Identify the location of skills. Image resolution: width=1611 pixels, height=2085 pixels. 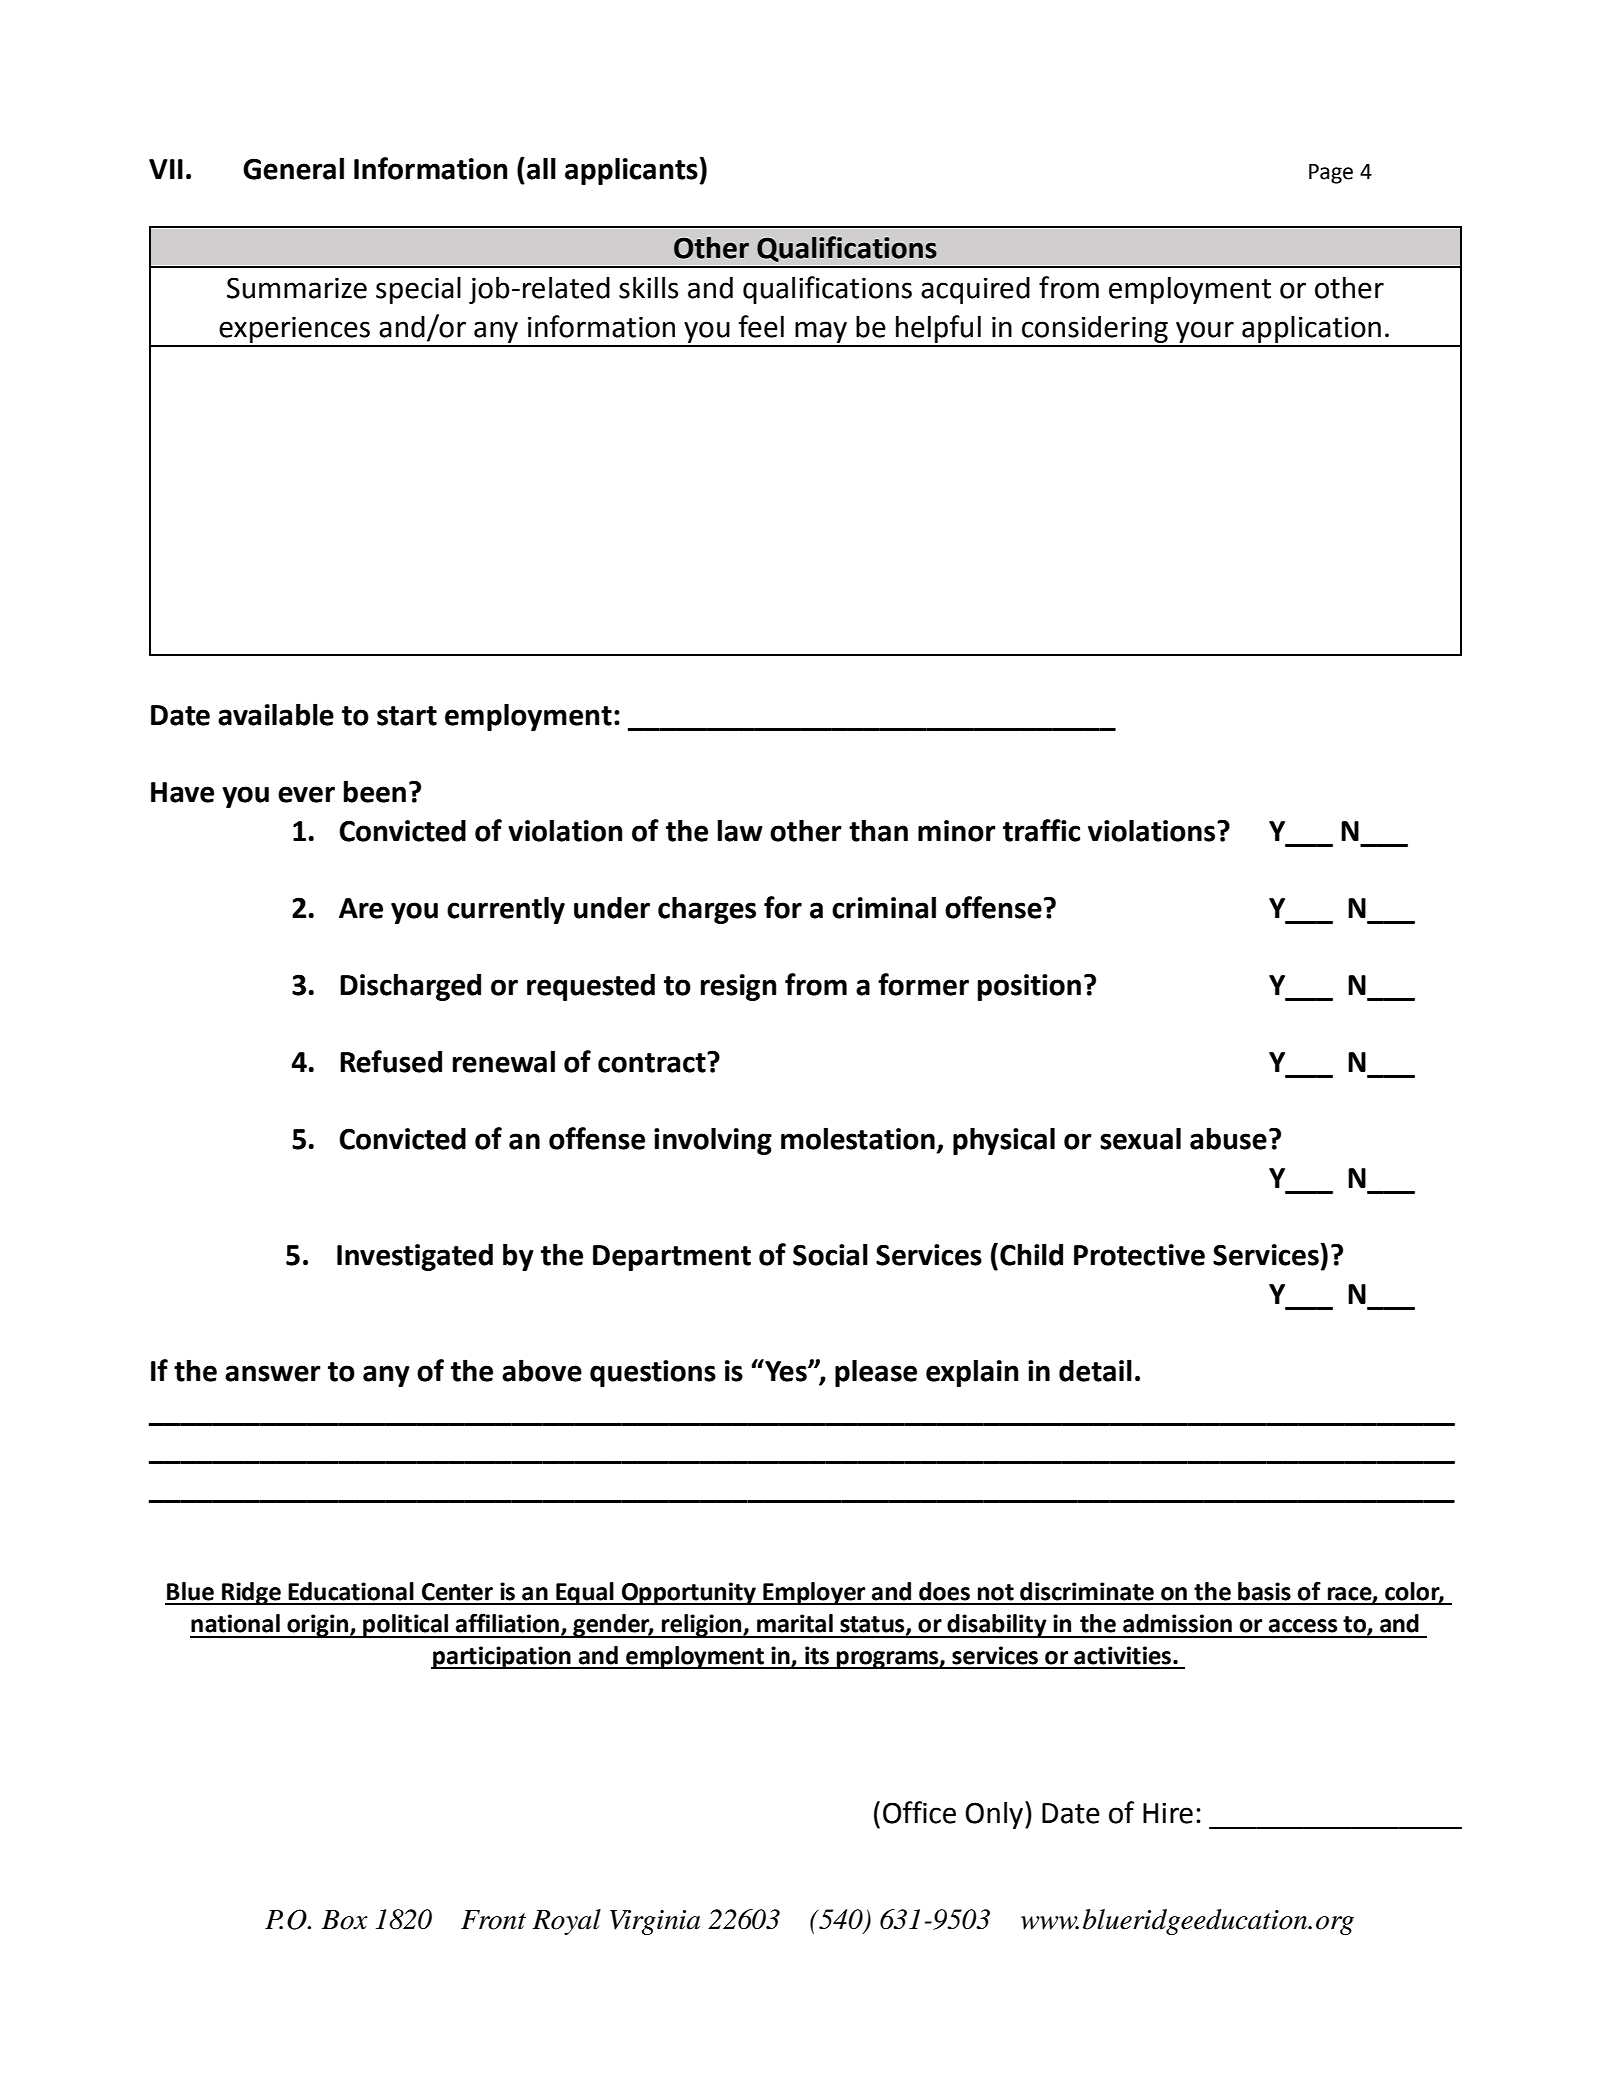
(648, 287).
